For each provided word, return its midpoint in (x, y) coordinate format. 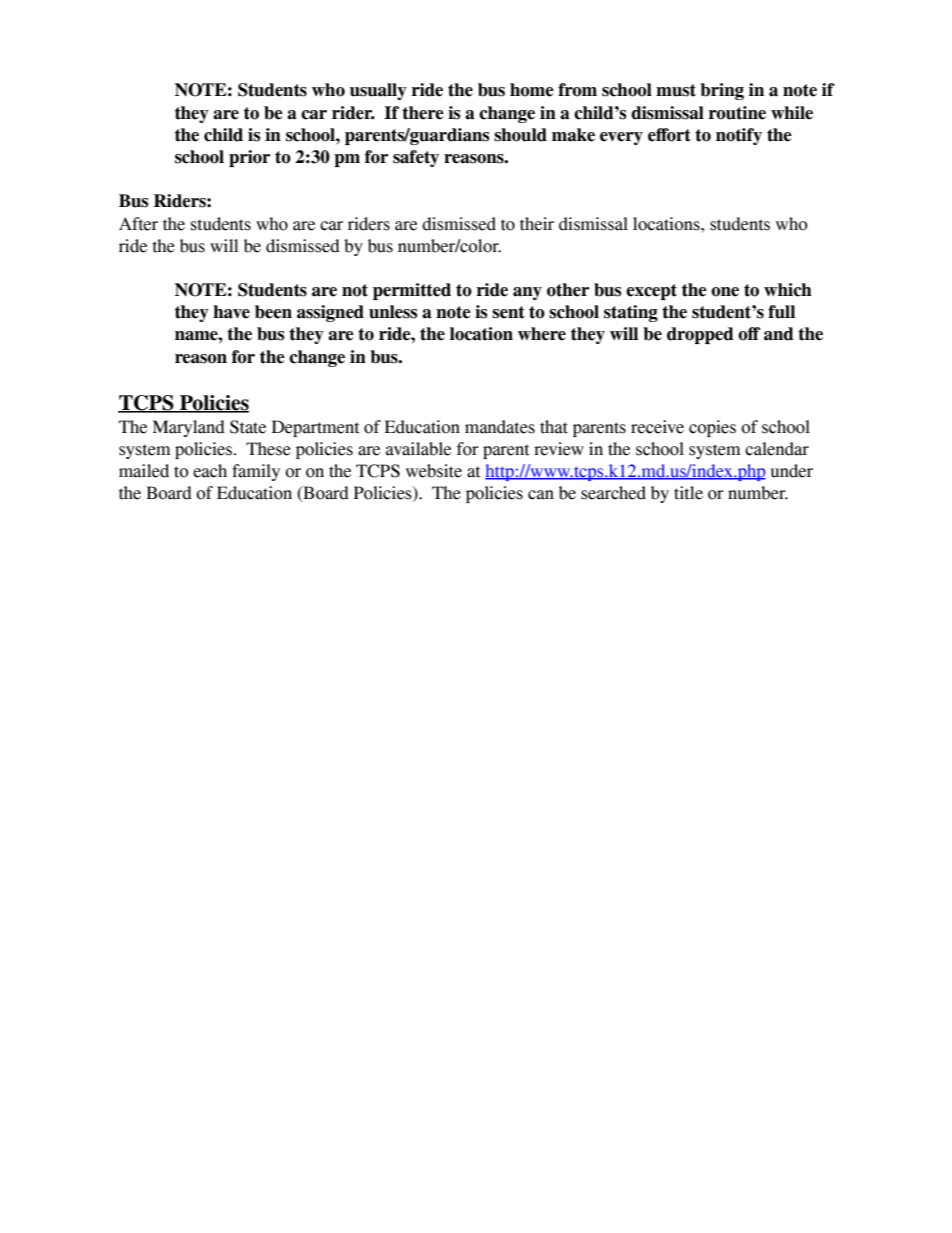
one (725, 292)
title (688, 493)
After (138, 224)
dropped (700, 335)
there (423, 113)
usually (378, 91)
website (434, 471)
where (542, 334)
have (231, 312)
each (210, 471)
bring (722, 91)
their (537, 224)
